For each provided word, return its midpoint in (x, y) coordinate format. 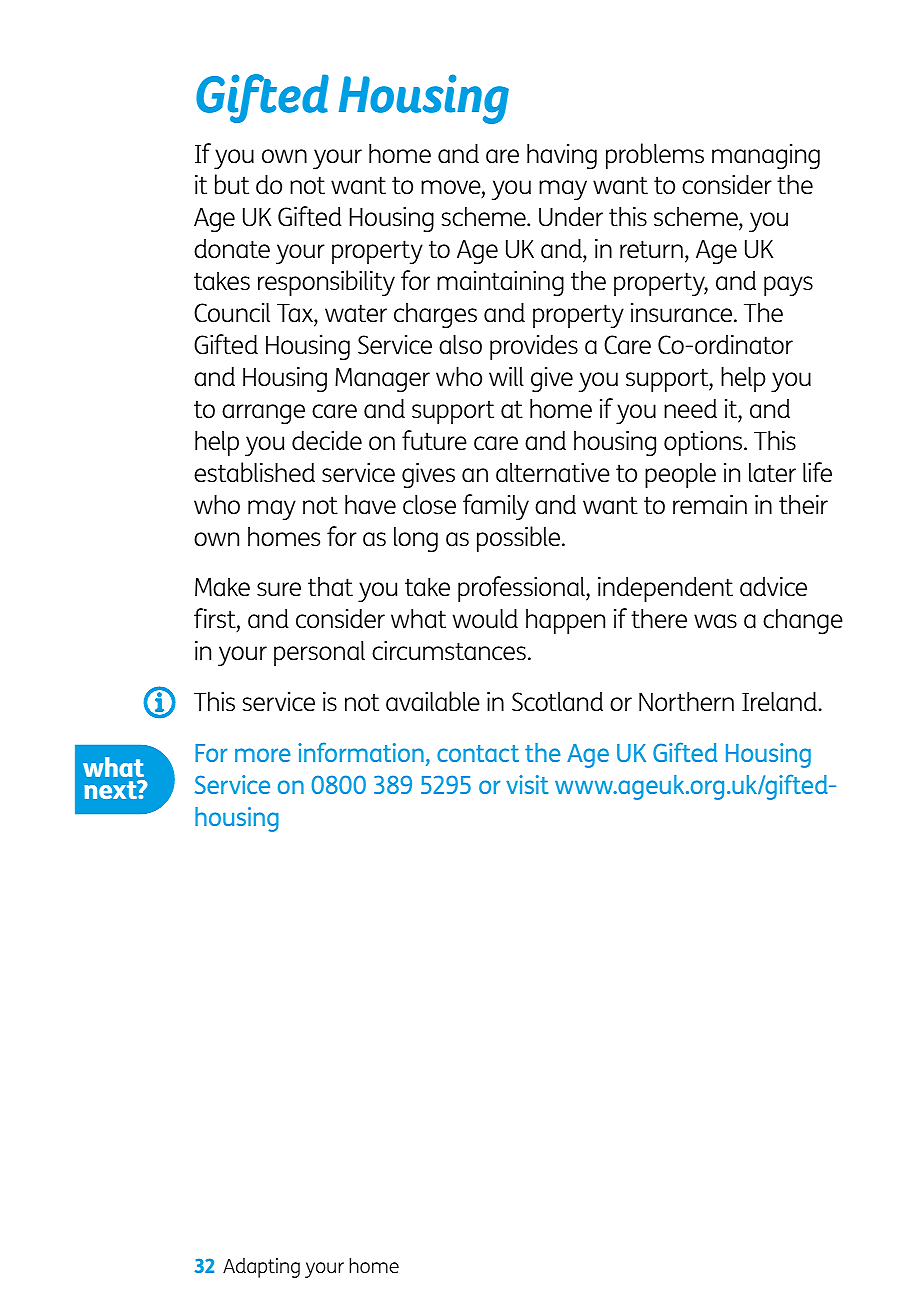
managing (766, 156)
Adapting (261, 1268)
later (772, 472)
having (562, 156)
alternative (553, 472)
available (433, 701)
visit (527, 784)
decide (327, 440)
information (361, 752)
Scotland (557, 702)
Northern (686, 701)
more (263, 755)
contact (478, 753)
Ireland (780, 701)
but (232, 184)
